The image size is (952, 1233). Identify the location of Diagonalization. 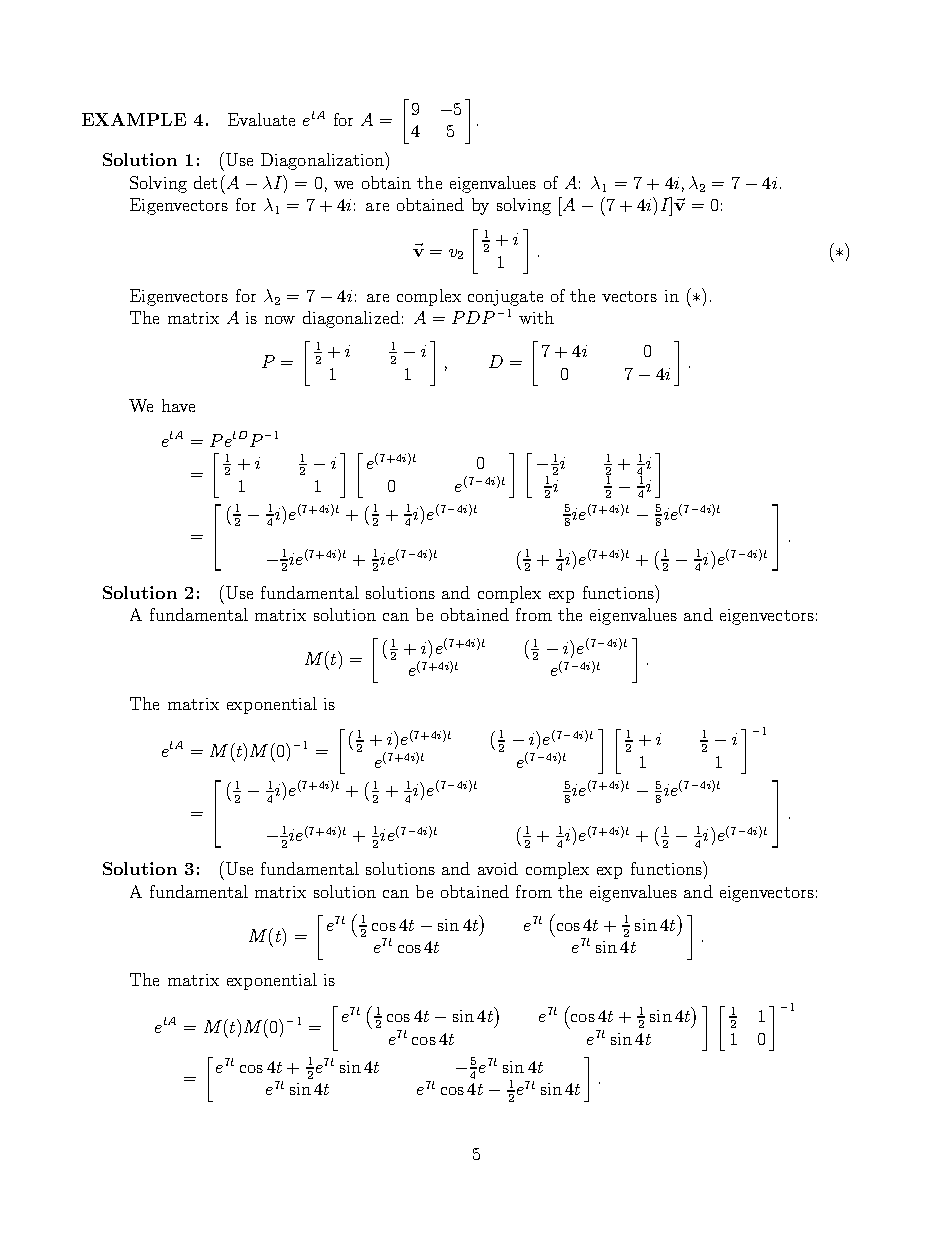
(323, 161).
